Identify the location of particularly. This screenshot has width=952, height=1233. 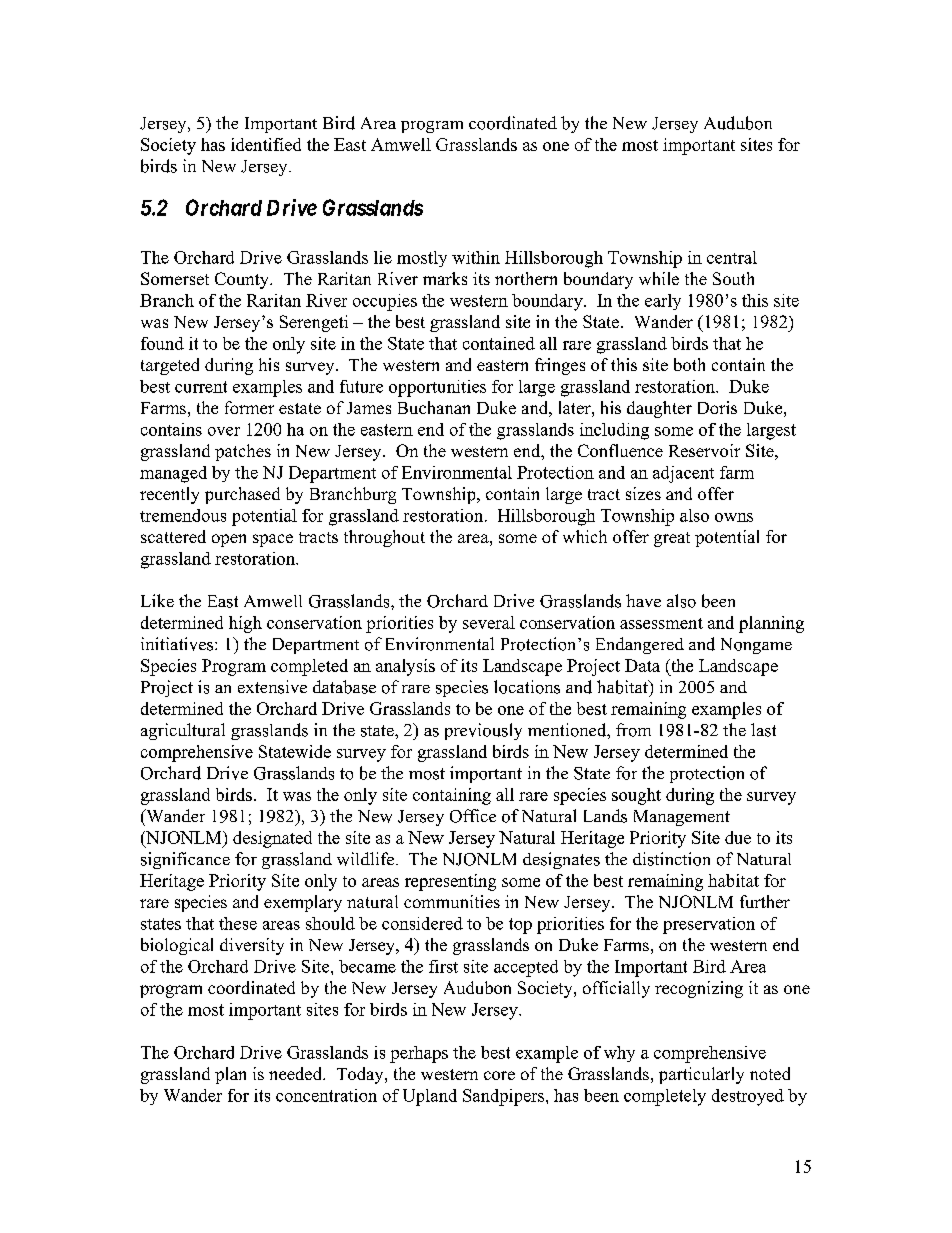
(701, 1075).
